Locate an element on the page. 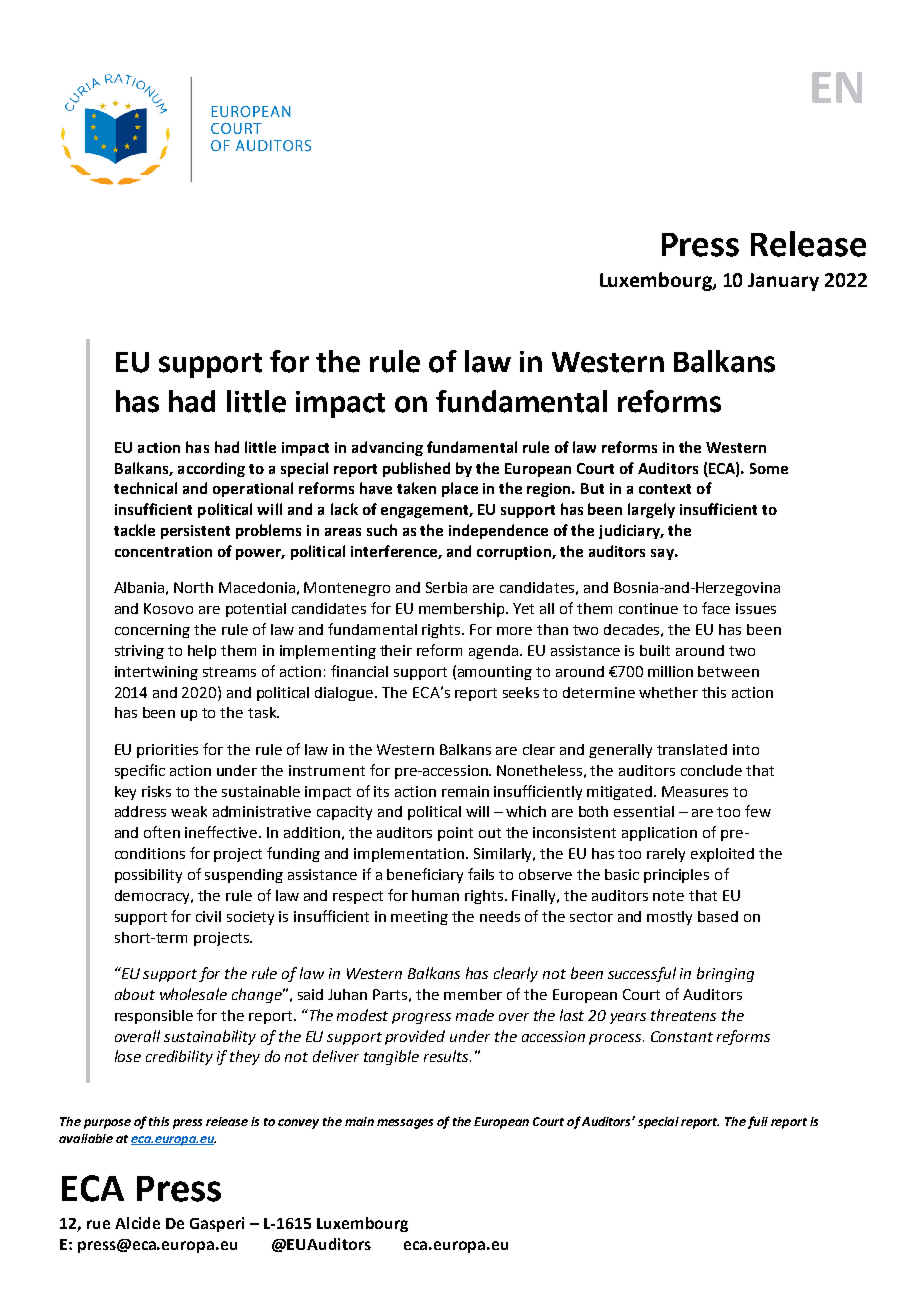 The width and height of the page is (924, 1308). advancing is located at coordinates (387, 448).
